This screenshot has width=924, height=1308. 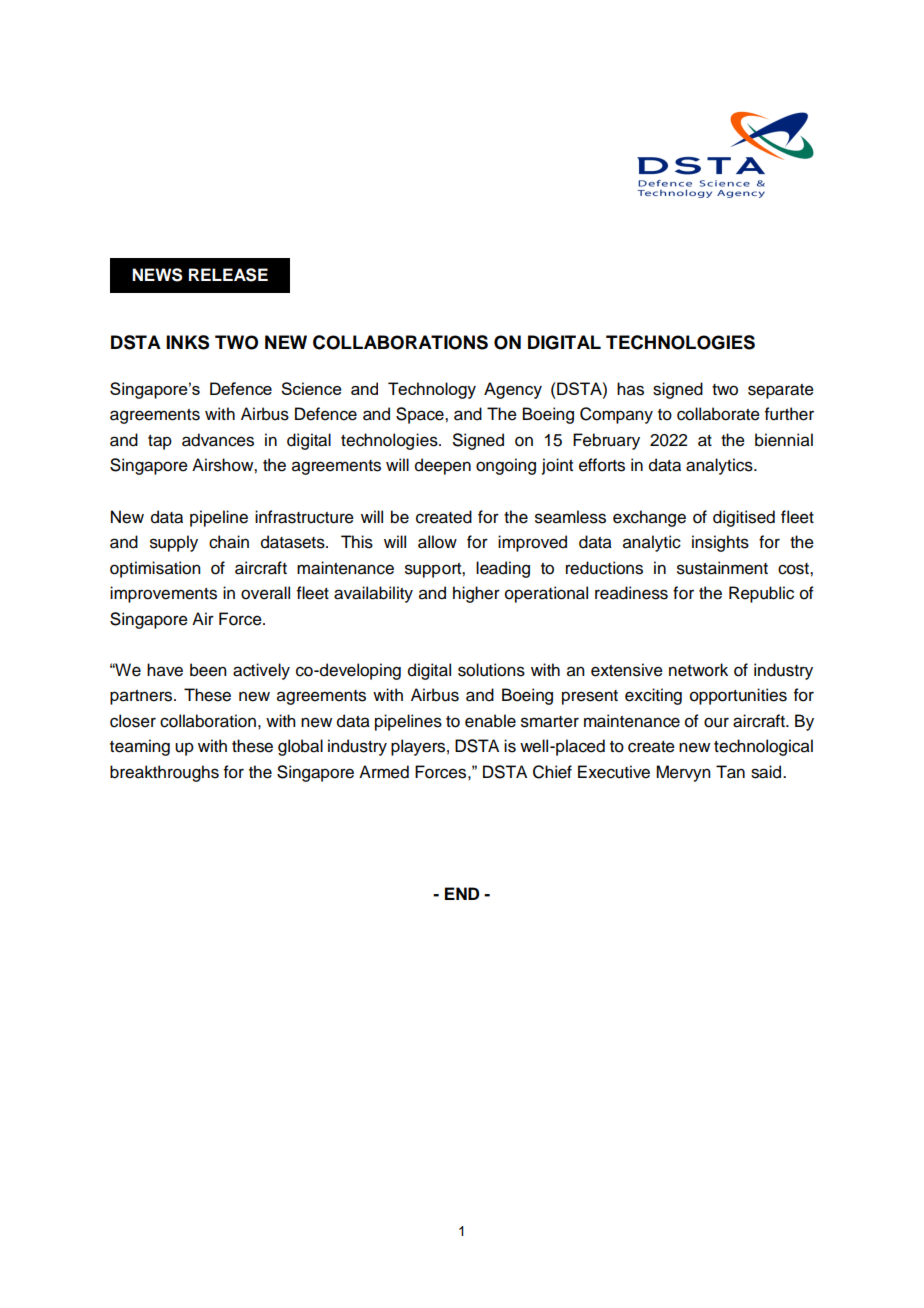 I want to click on Technology, so click(x=432, y=390).
